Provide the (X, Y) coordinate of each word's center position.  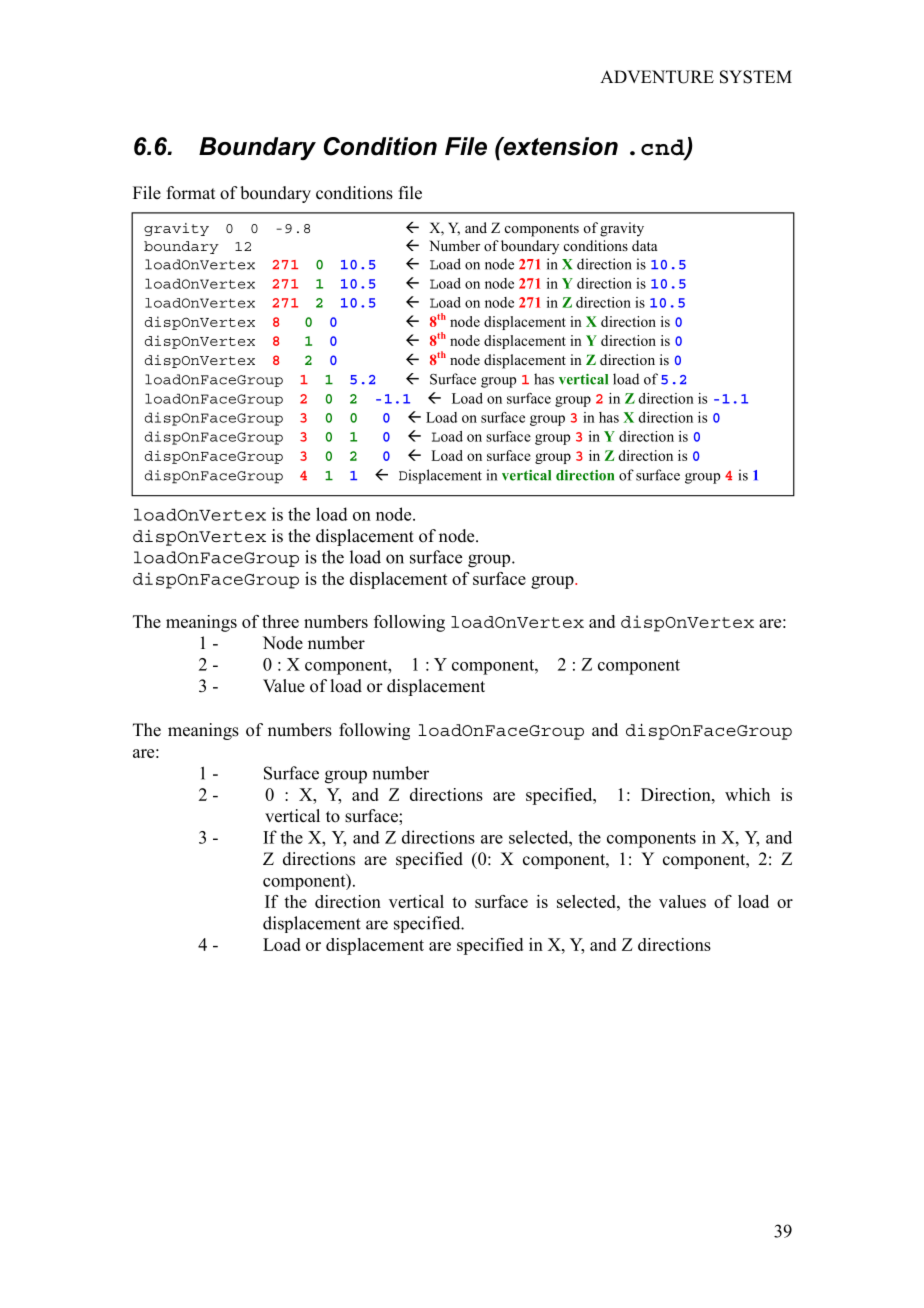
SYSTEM (756, 77)
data (644, 245)
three (280, 621)
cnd (664, 148)
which (747, 794)
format (191, 193)
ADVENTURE (657, 77)
